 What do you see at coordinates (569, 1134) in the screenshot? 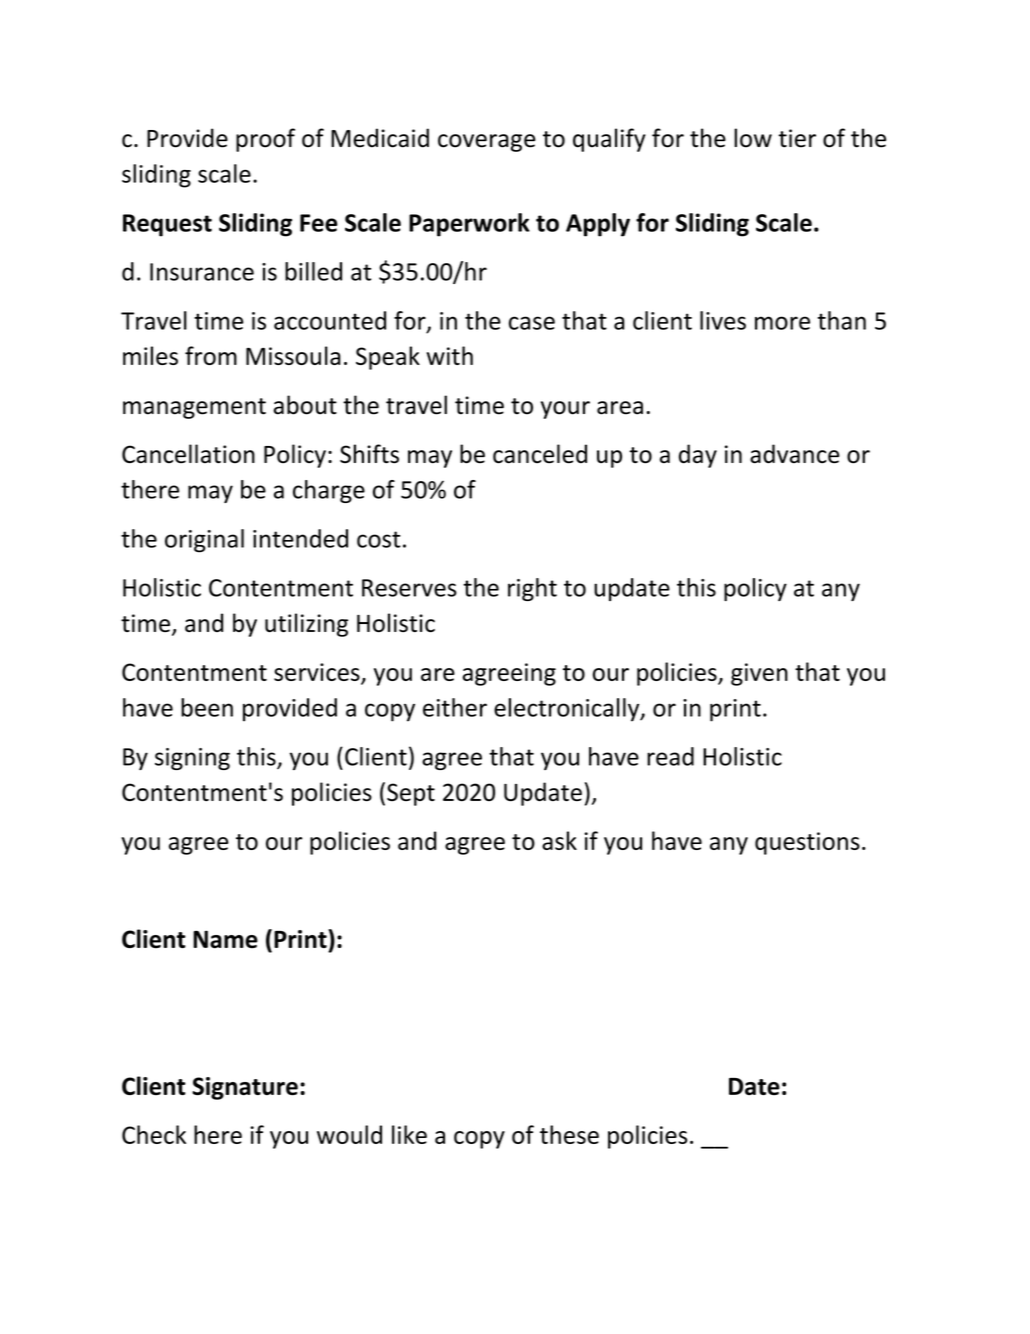
I see `these` at bounding box center [569, 1134].
